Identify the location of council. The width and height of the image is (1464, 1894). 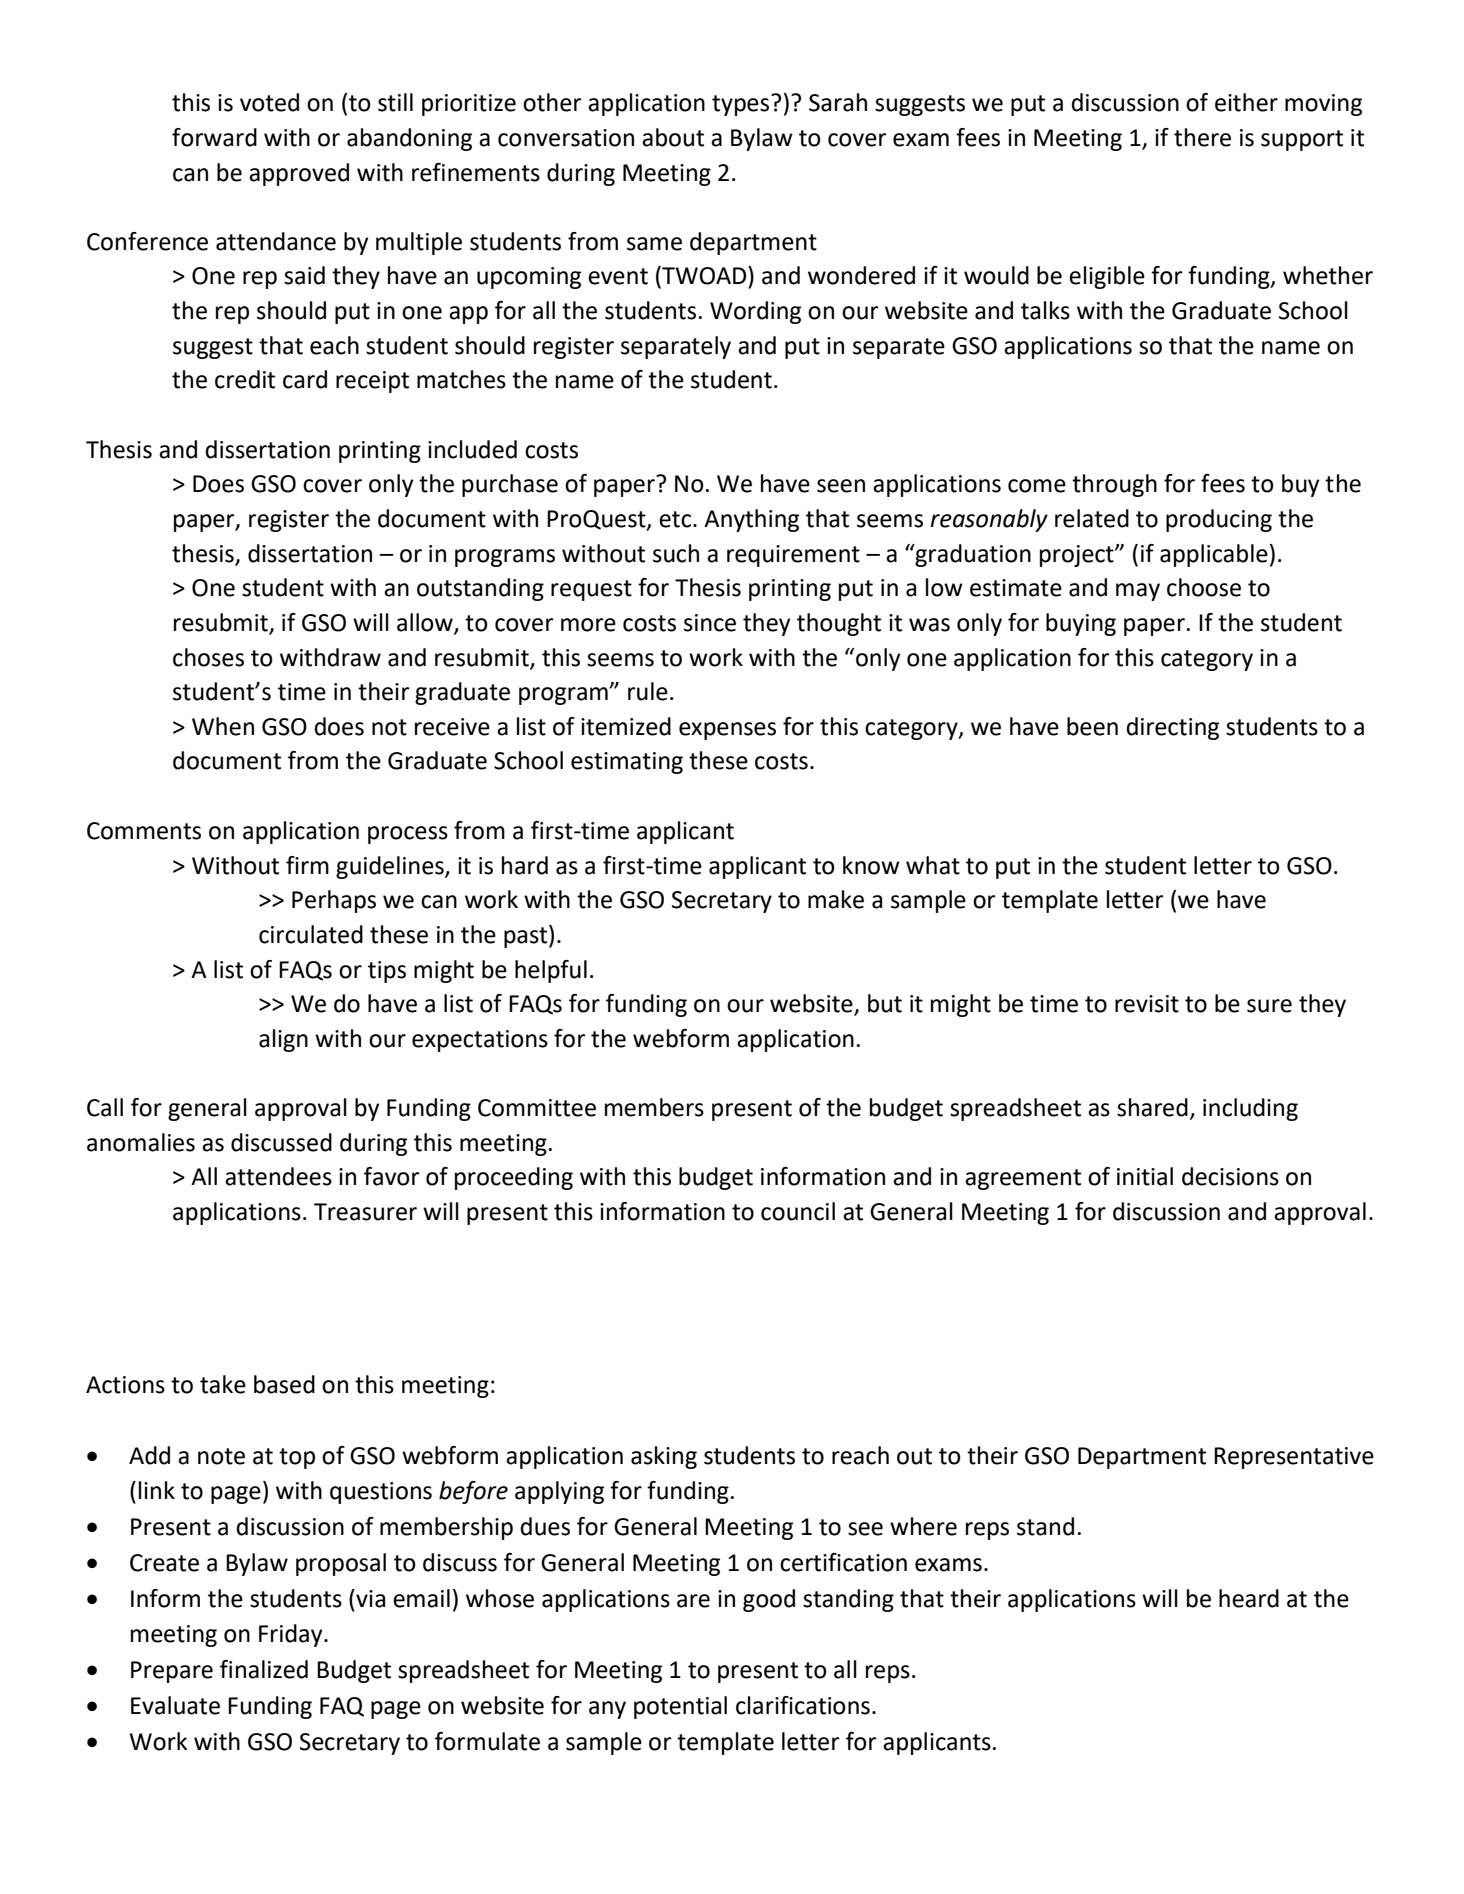
(798, 1211).
